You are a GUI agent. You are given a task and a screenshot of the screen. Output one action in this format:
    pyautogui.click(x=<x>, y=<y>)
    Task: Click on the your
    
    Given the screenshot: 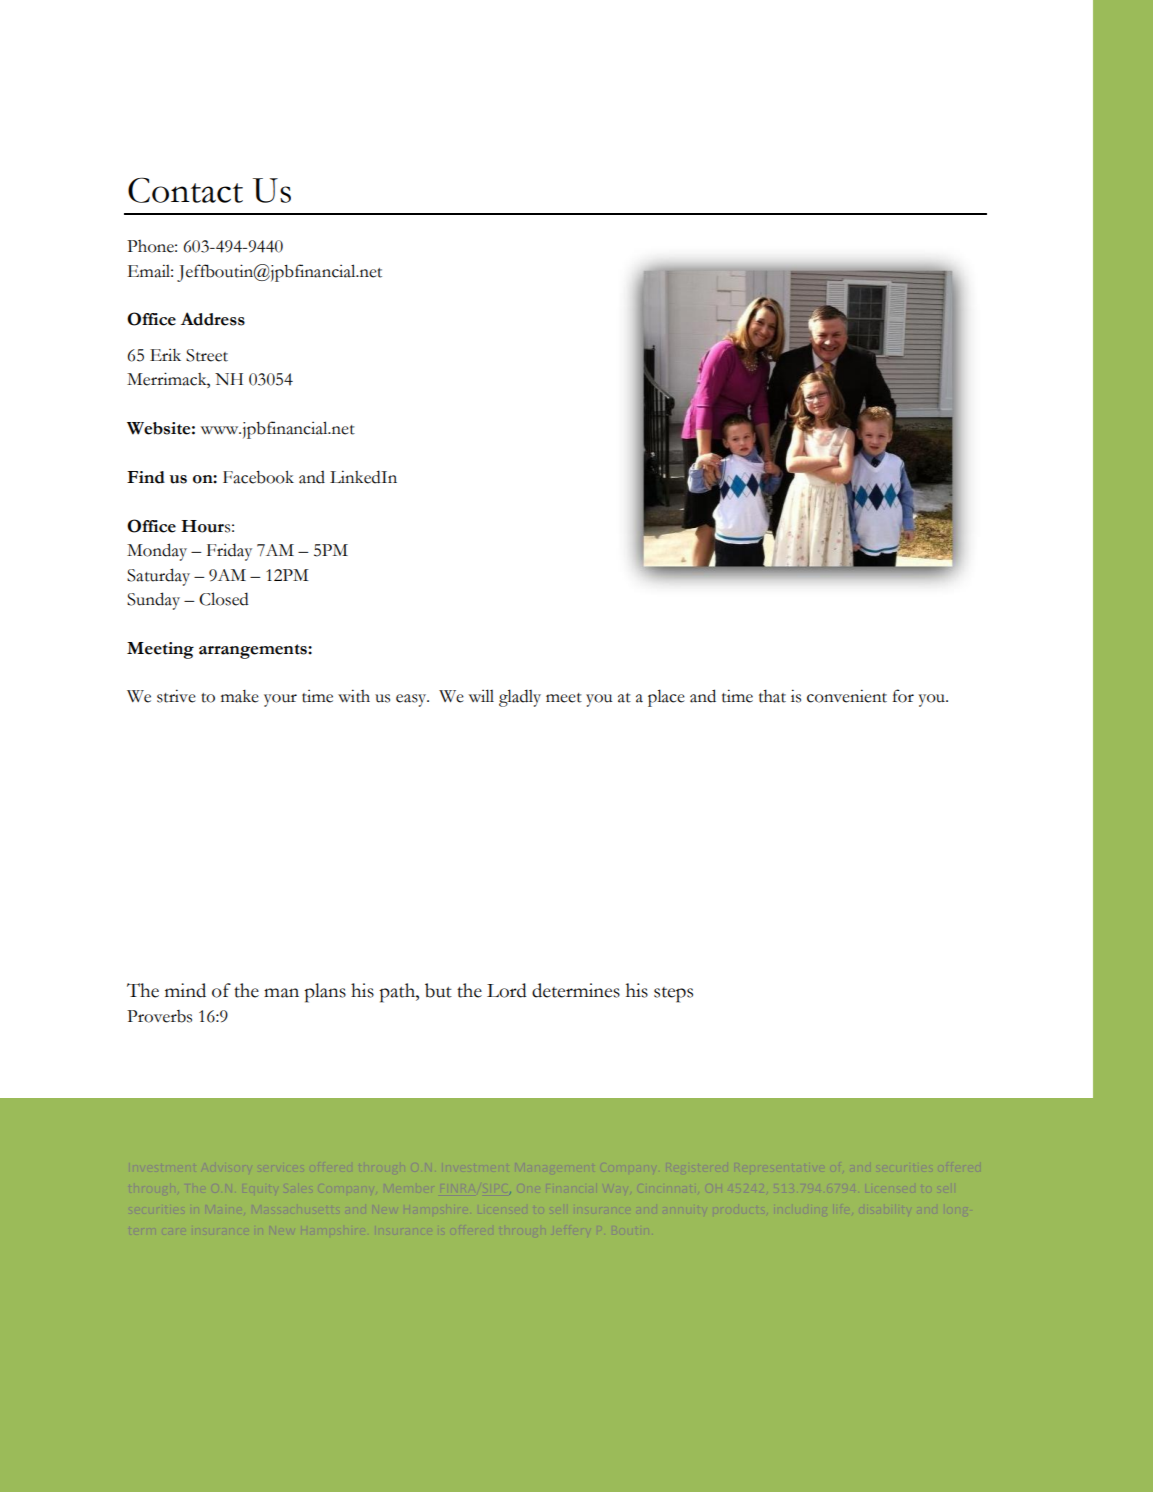 What is the action you would take?
    pyautogui.click(x=280, y=700)
